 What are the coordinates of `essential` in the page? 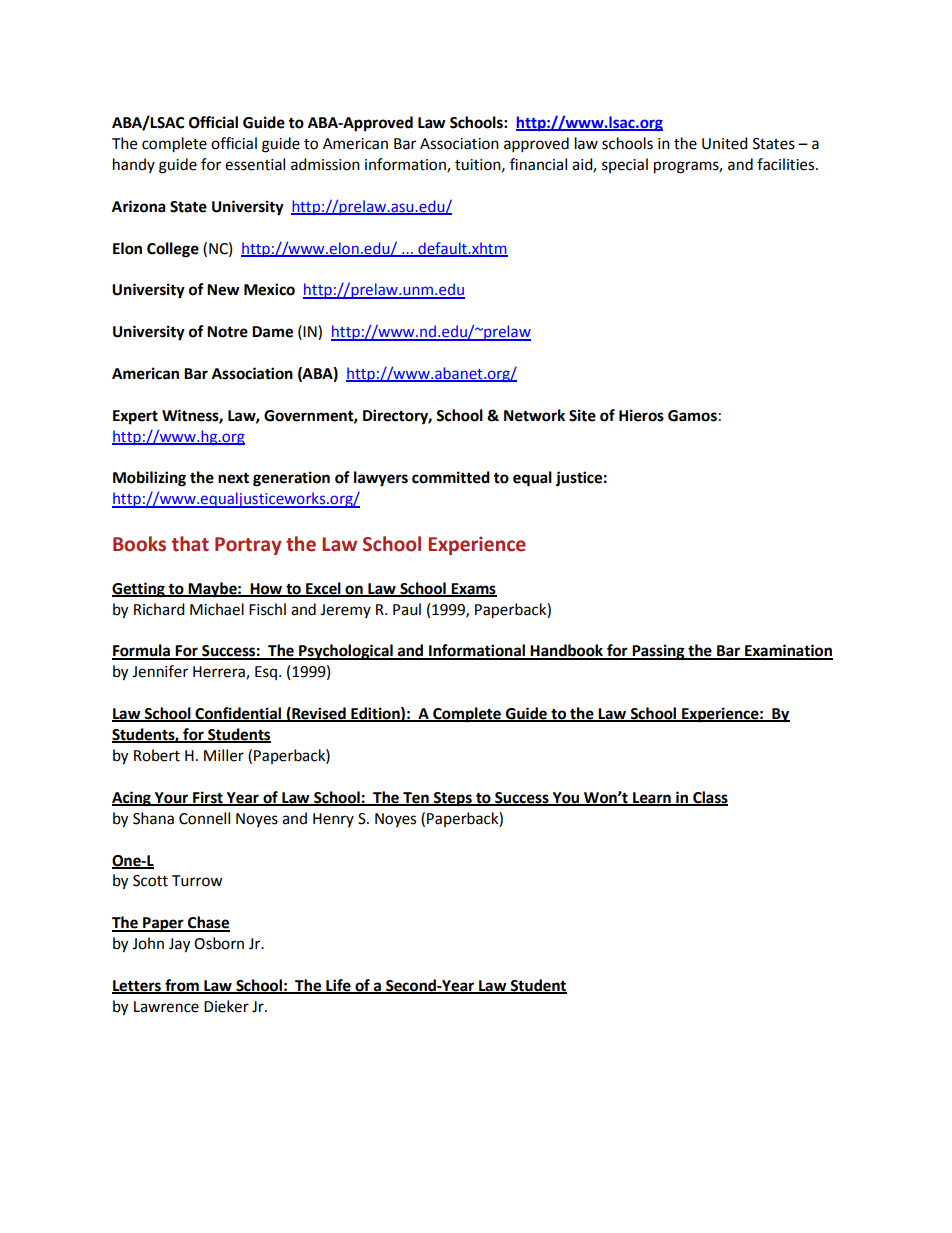 It's located at (255, 164).
